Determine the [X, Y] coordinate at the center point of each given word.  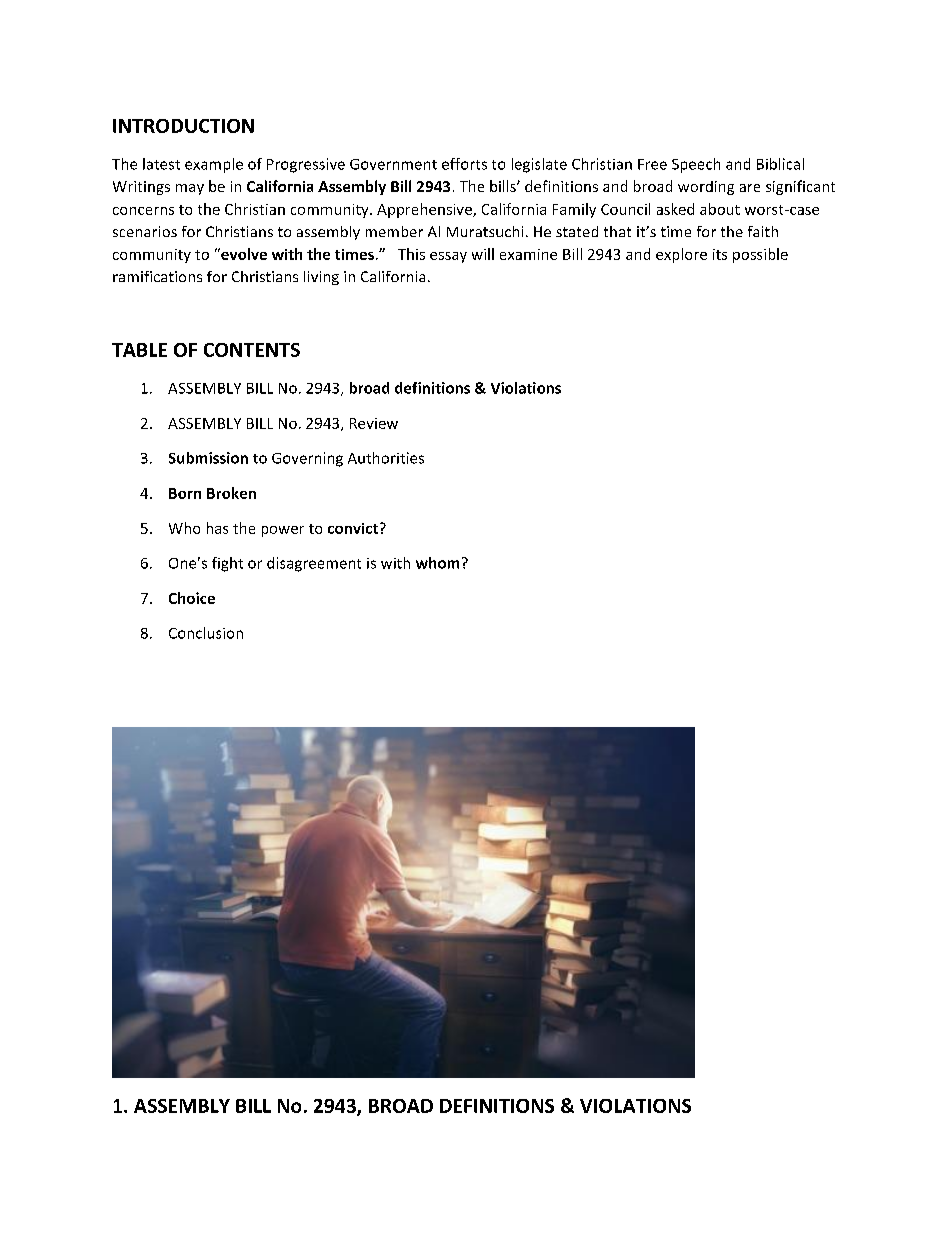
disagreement [314, 564]
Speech [696, 165]
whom [437, 563]
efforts [464, 164]
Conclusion [206, 633]
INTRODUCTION [183, 126]
